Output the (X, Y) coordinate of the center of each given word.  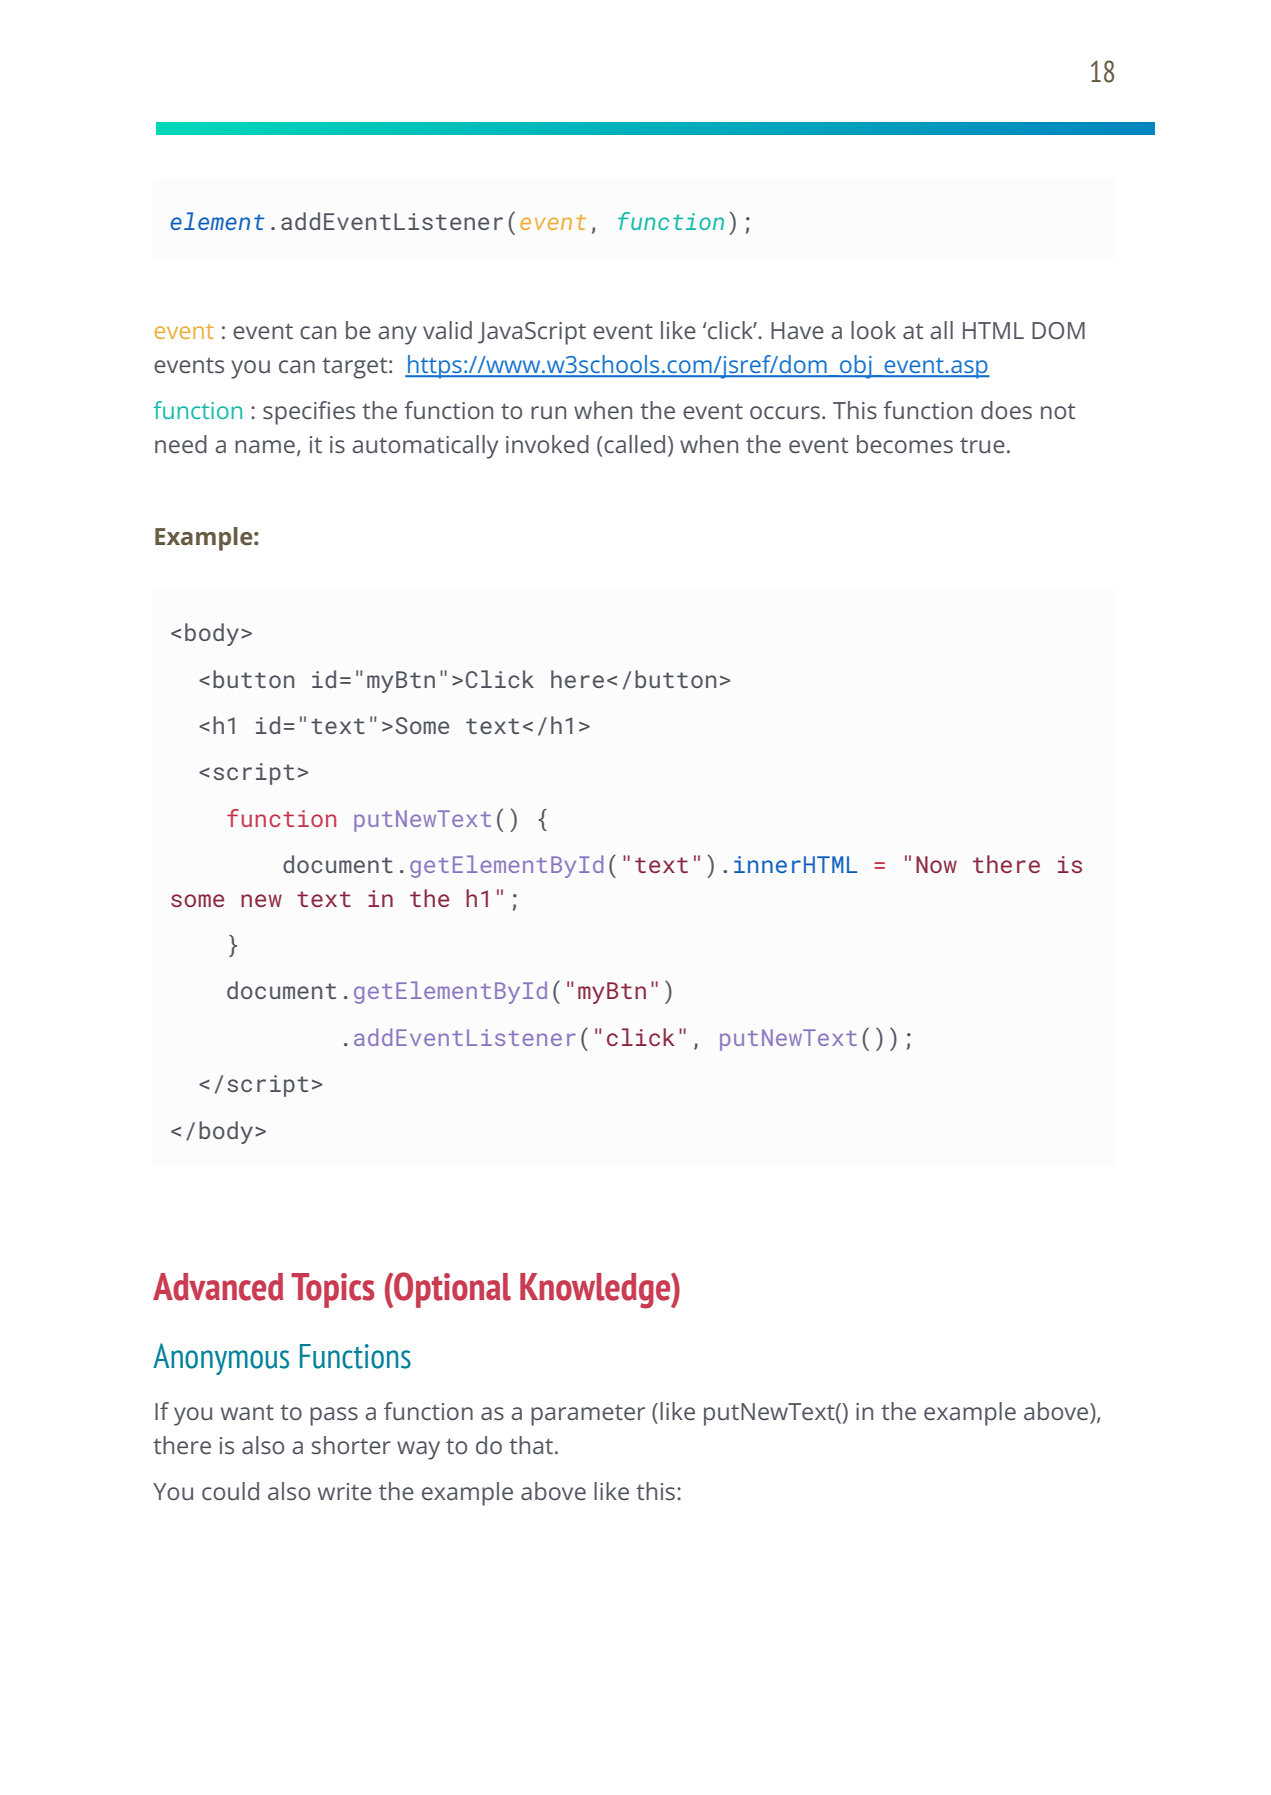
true (982, 445)
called (634, 444)
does (1006, 410)
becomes (905, 444)
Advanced (218, 1287)
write (345, 1492)
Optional (451, 1290)
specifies (309, 413)
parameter (588, 1415)
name (265, 447)
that (531, 1445)
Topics (333, 1290)
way (418, 1450)
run (548, 413)
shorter (351, 1445)
